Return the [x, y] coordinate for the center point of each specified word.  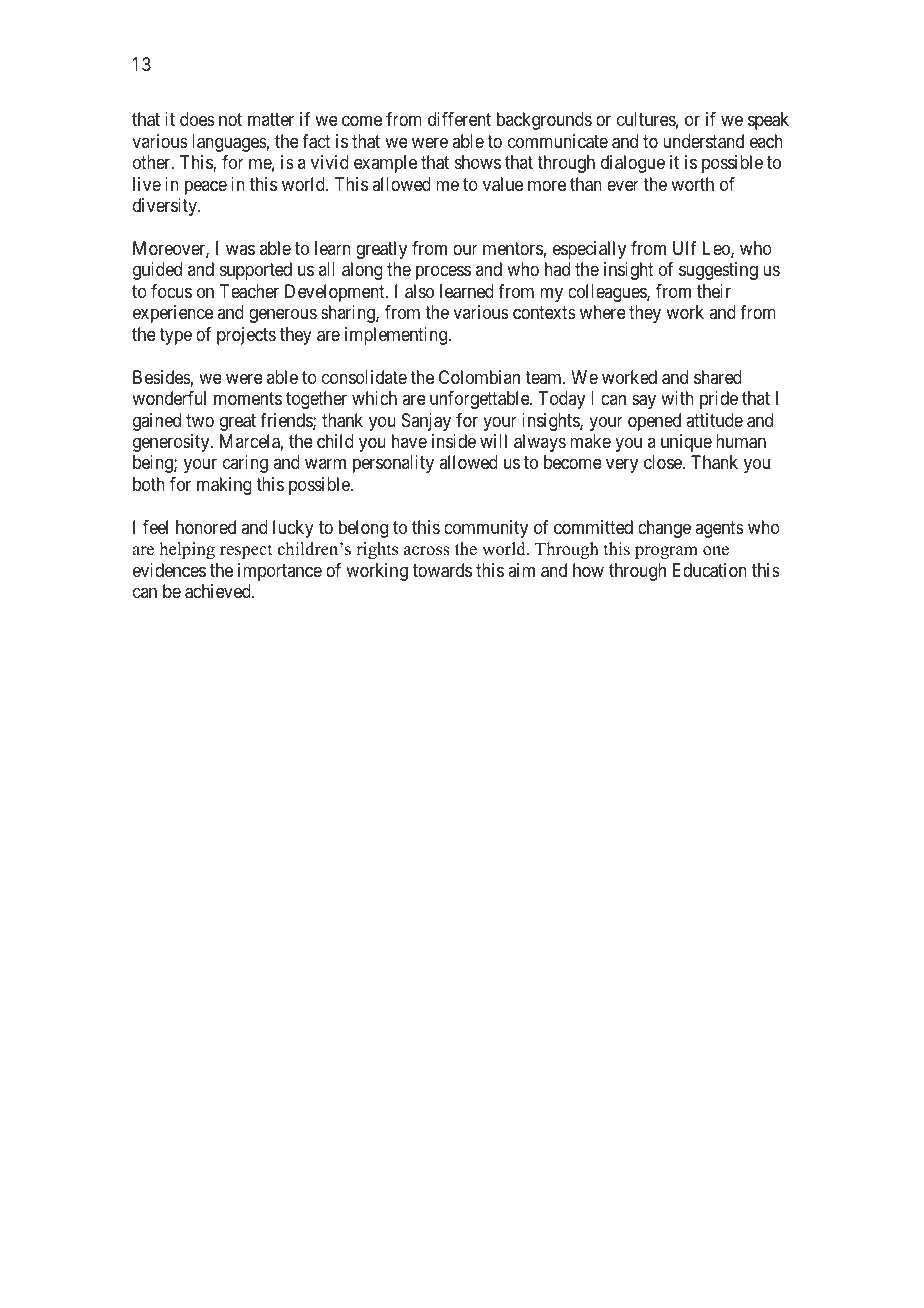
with [677, 398]
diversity [166, 207]
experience [173, 314]
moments [248, 398]
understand [703, 141]
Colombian [479, 377]
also [419, 291]
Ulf [685, 248]
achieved [219, 591]
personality [393, 464]
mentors [513, 248]
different [459, 119]
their [714, 291]
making [224, 486]
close [664, 462]
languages [229, 143]
